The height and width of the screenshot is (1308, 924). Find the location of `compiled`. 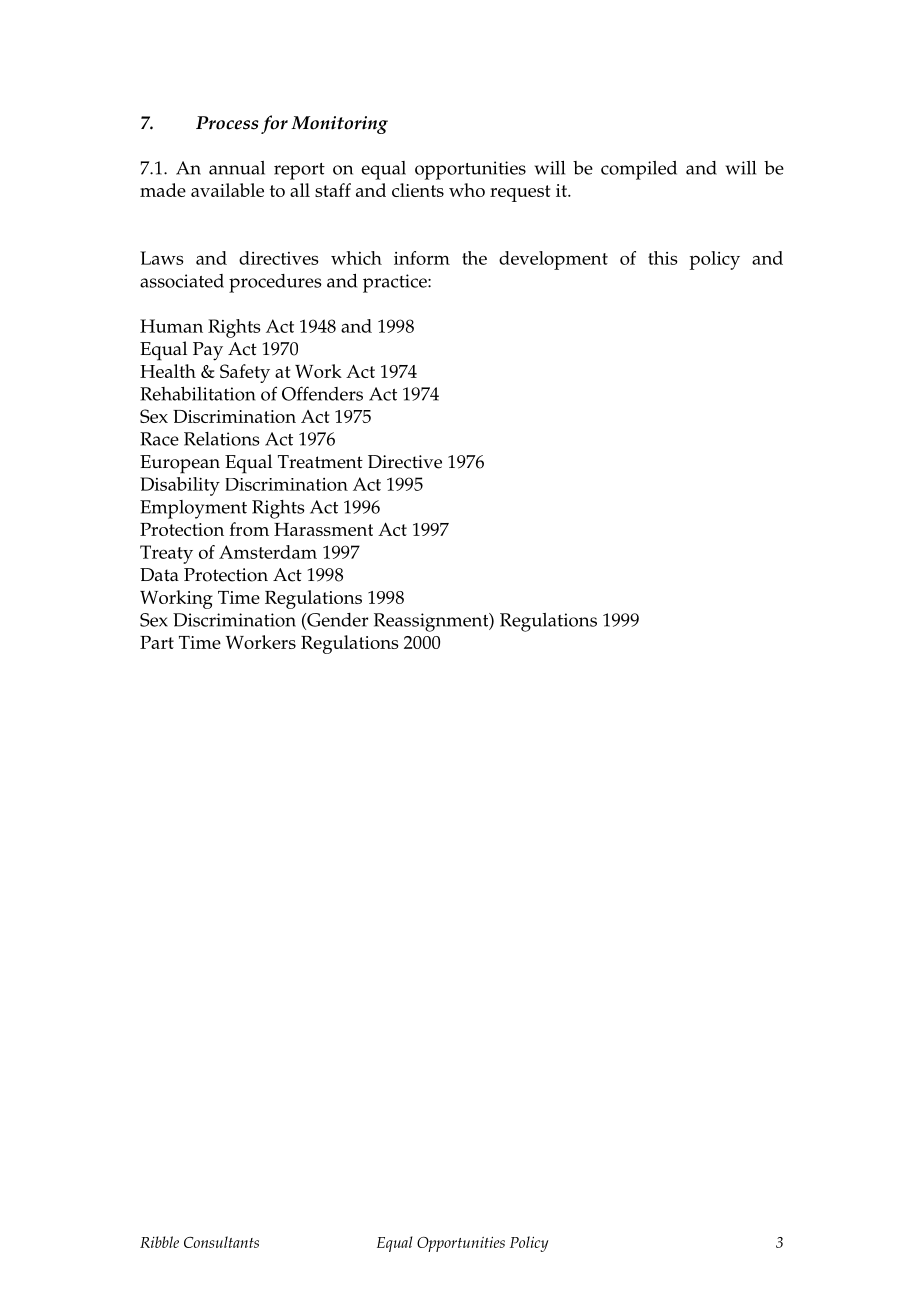

compiled is located at coordinates (639, 170).
